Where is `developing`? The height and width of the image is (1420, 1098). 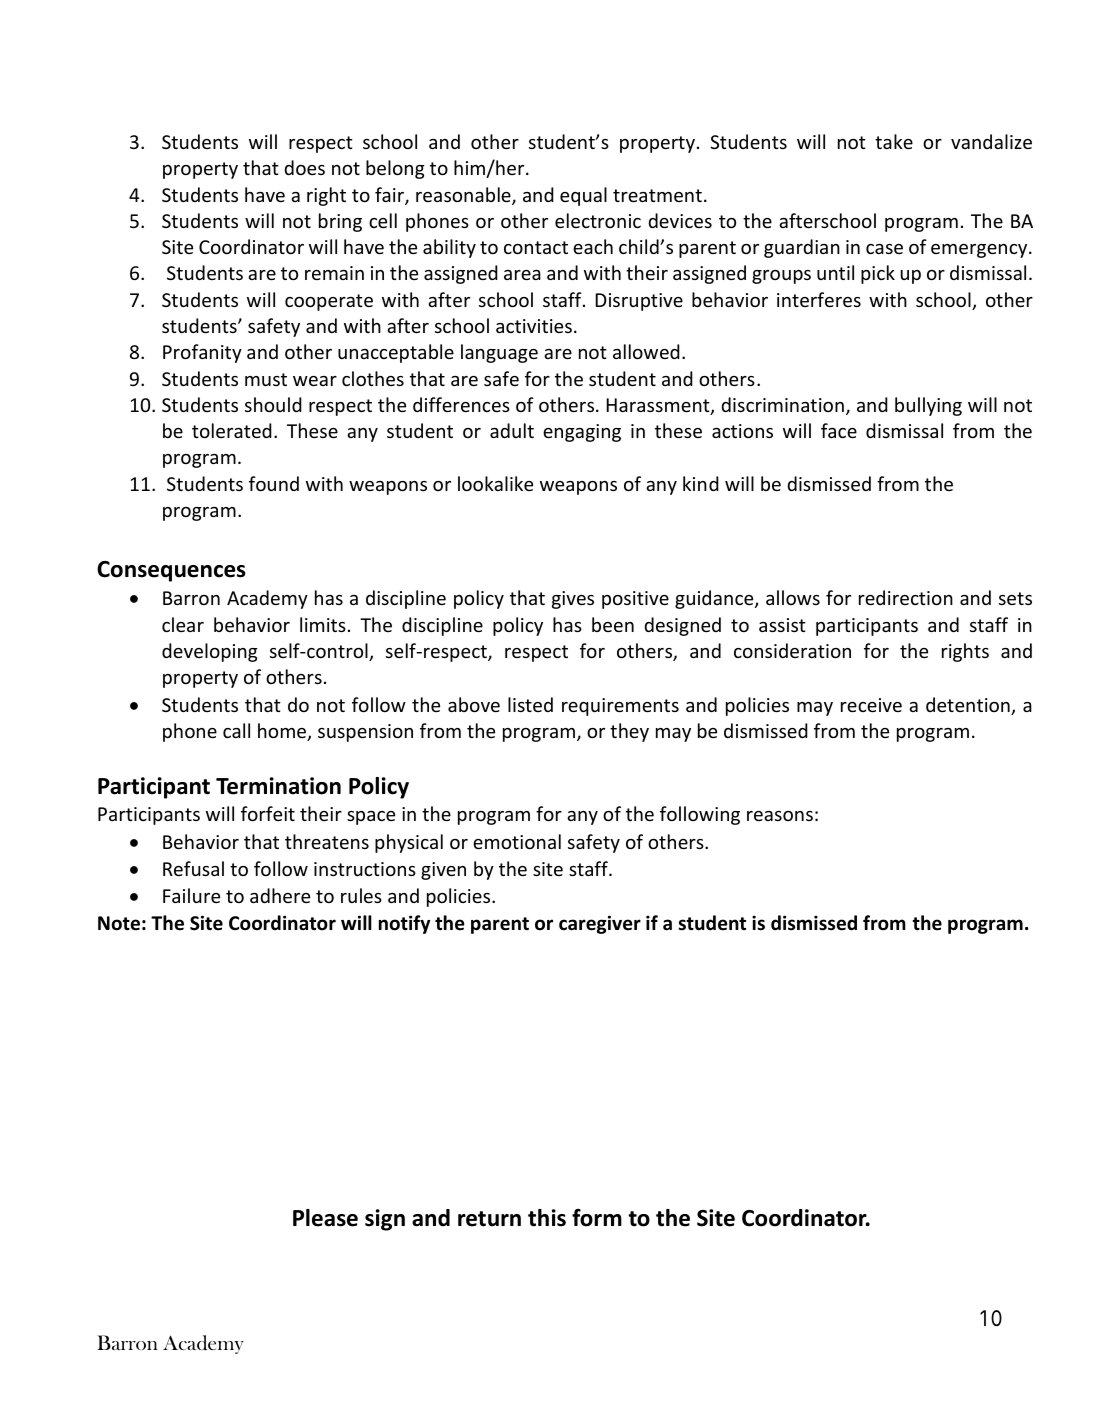
developing is located at coordinates (210, 652).
